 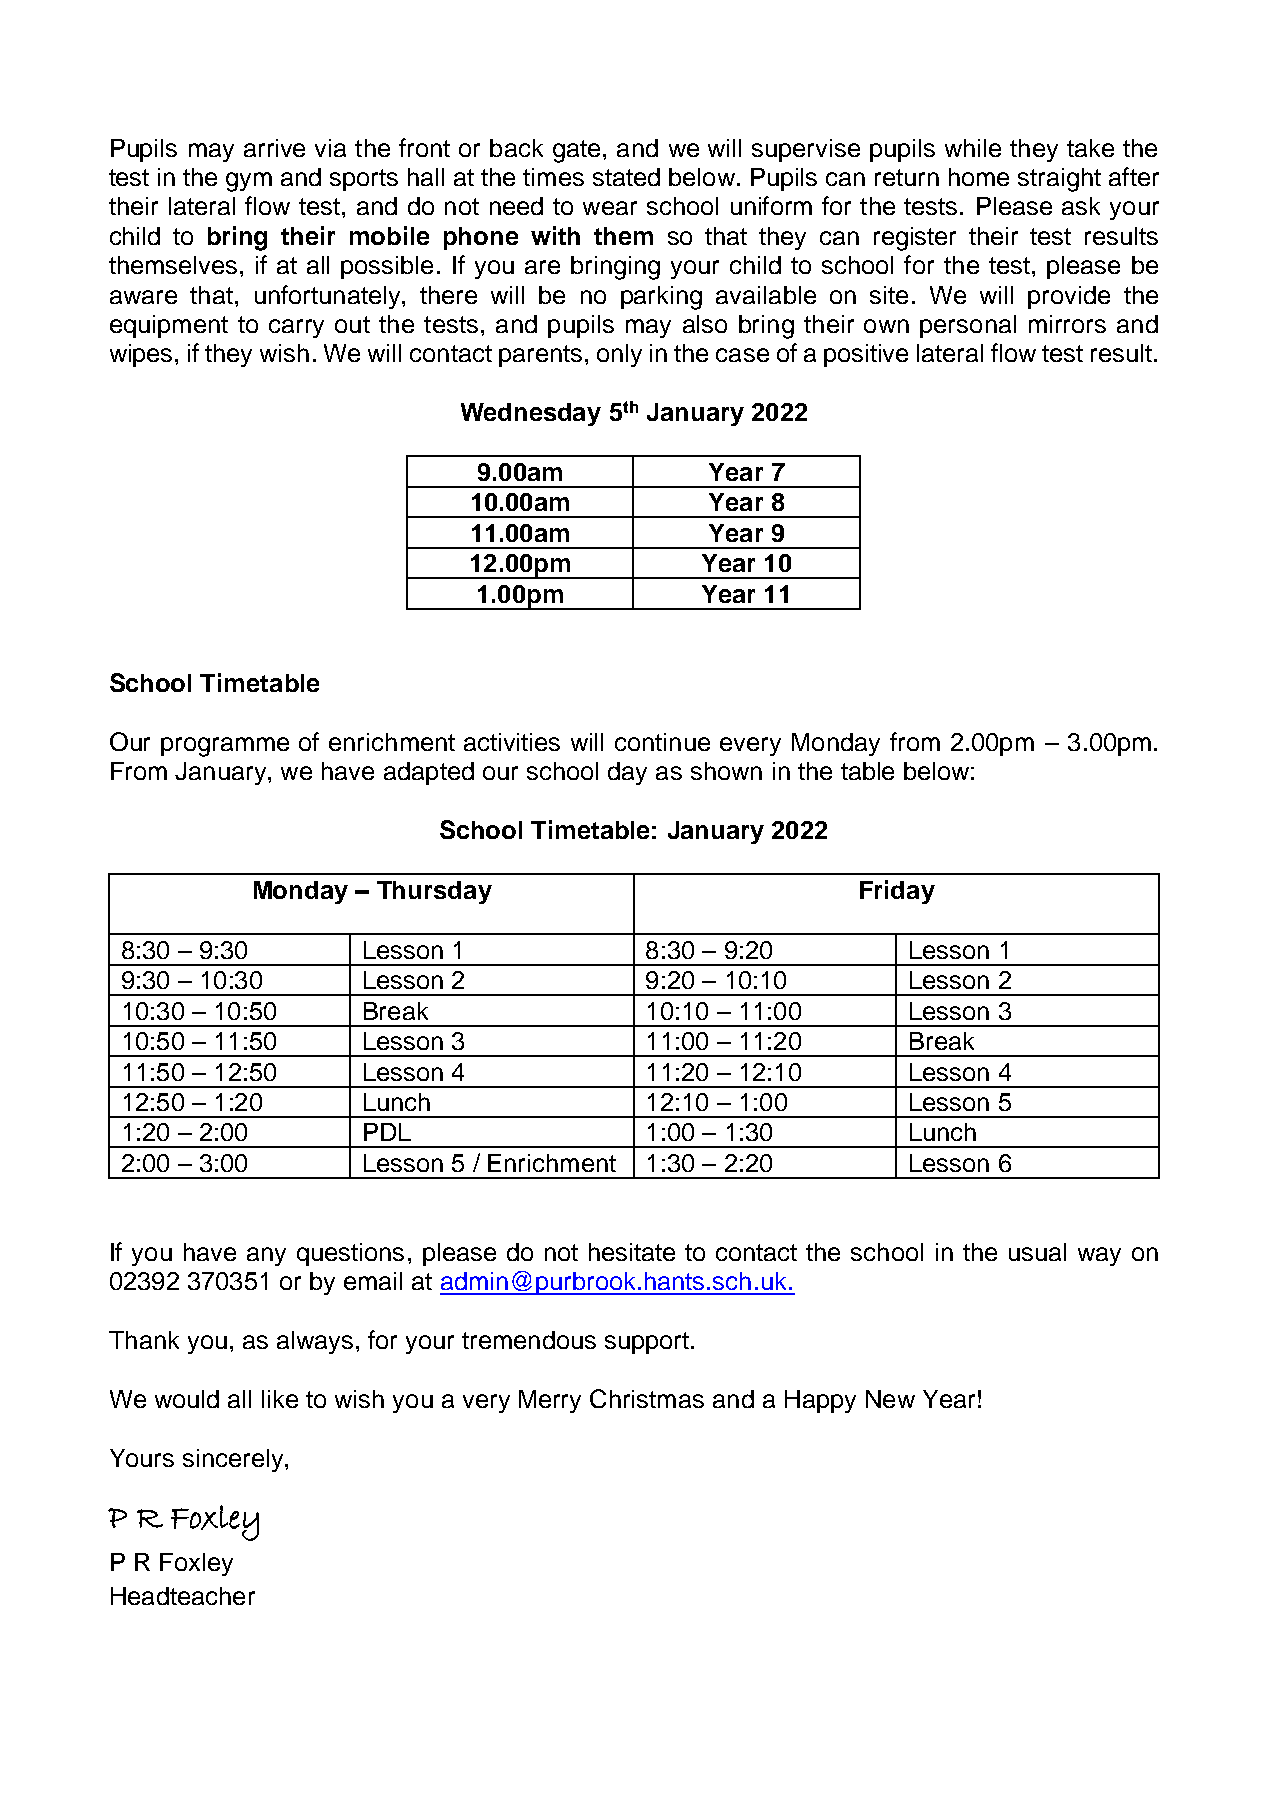 What do you see at coordinates (979, 177) in the screenshot?
I see `home` at bounding box center [979, 177].
